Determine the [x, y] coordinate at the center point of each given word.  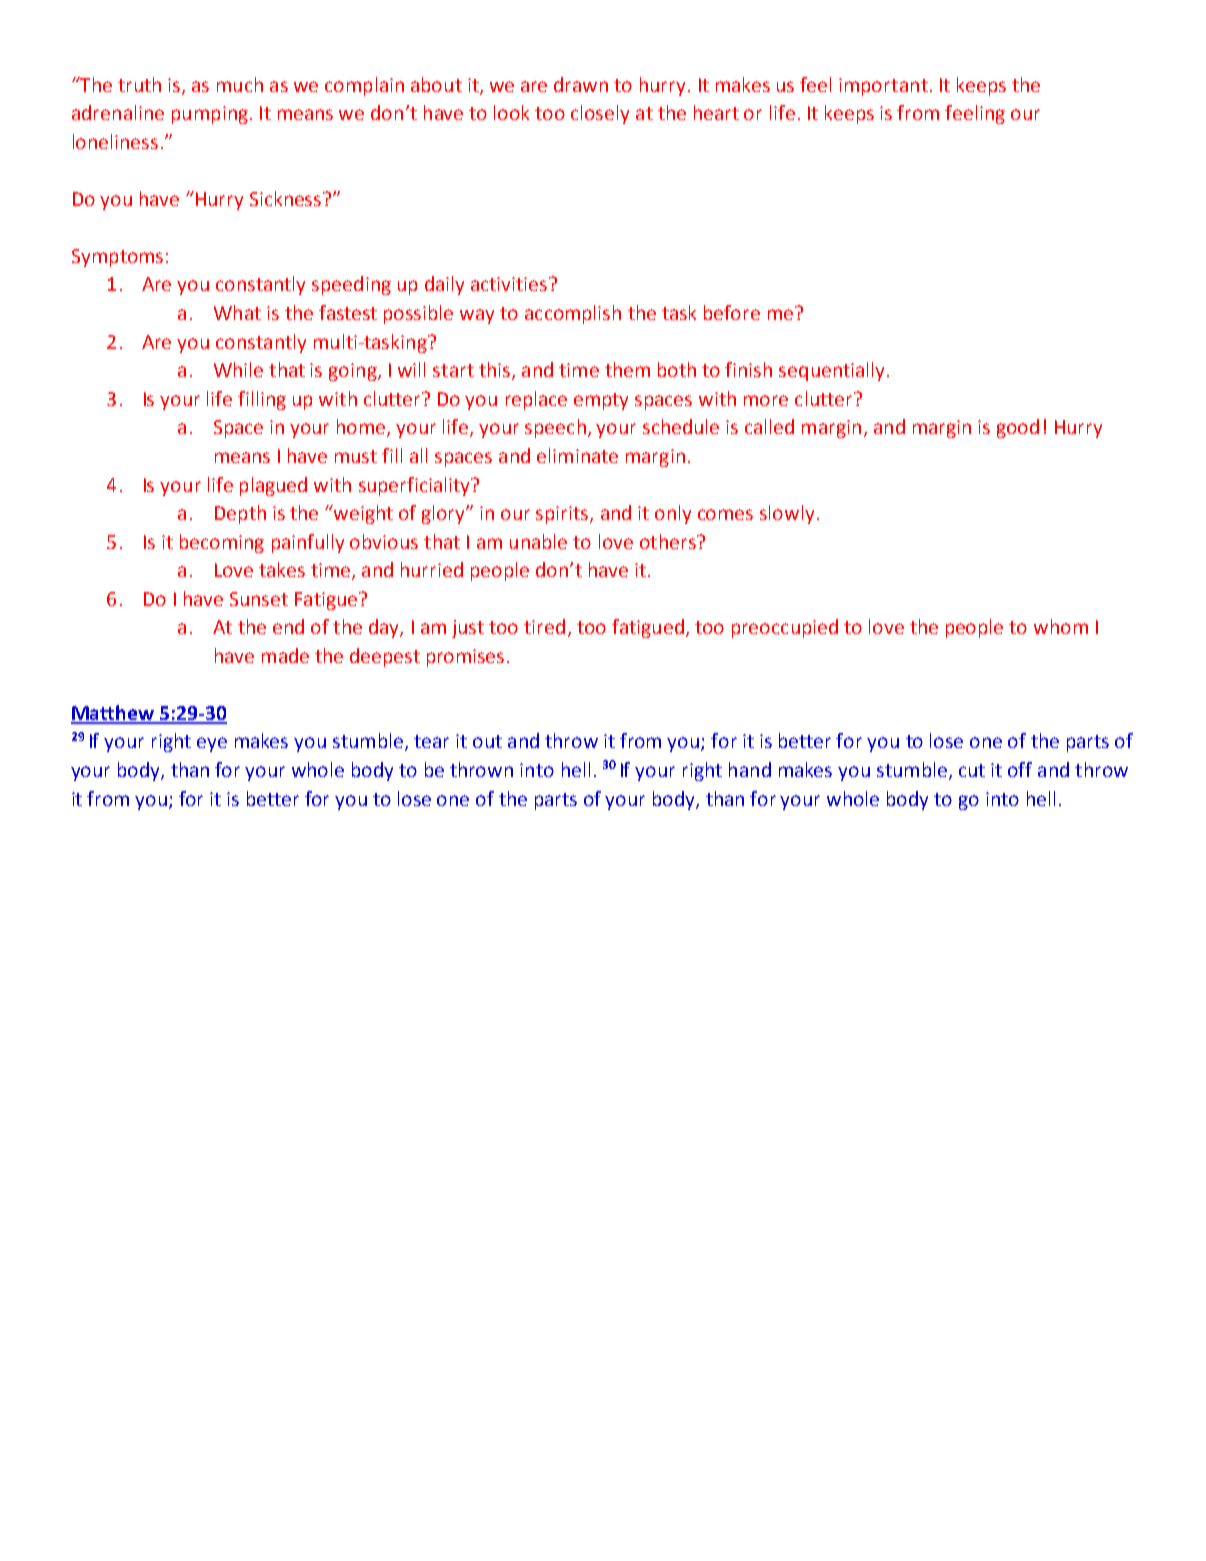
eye [212, 744]
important [883, 87]
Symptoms [117, 258]
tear [431, 741]
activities [510, 284]
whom [1061, 626]
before [732, 312]
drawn [581, 84]
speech [555, 428]
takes [282, 569]
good [1018, 428]
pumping [210, 115]
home [362, 428]
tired [544, 626]
